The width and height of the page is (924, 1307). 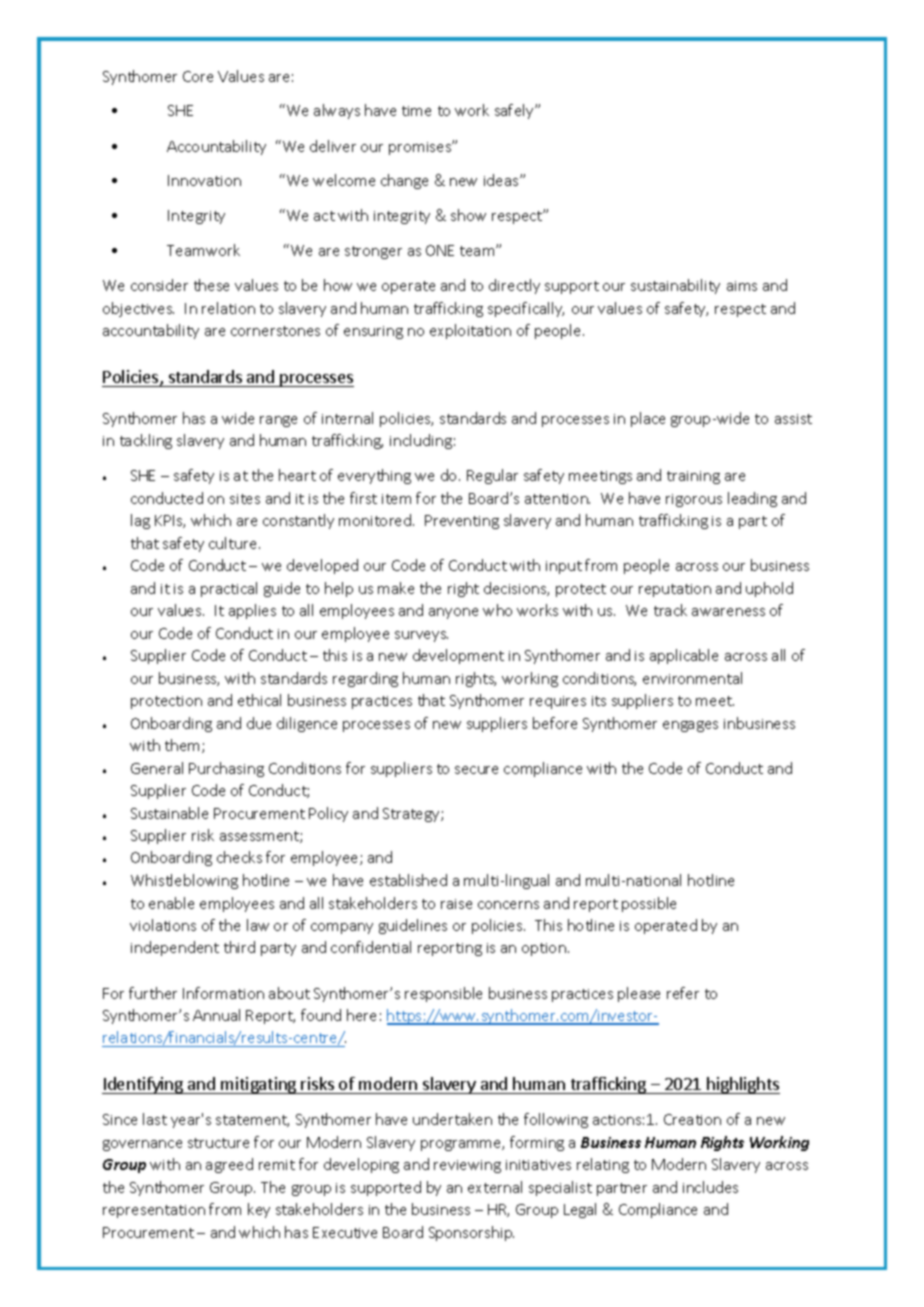 What do you see at coordinates (683, 993) in the page?
I see `refer` at bounding box center [683, 993].
